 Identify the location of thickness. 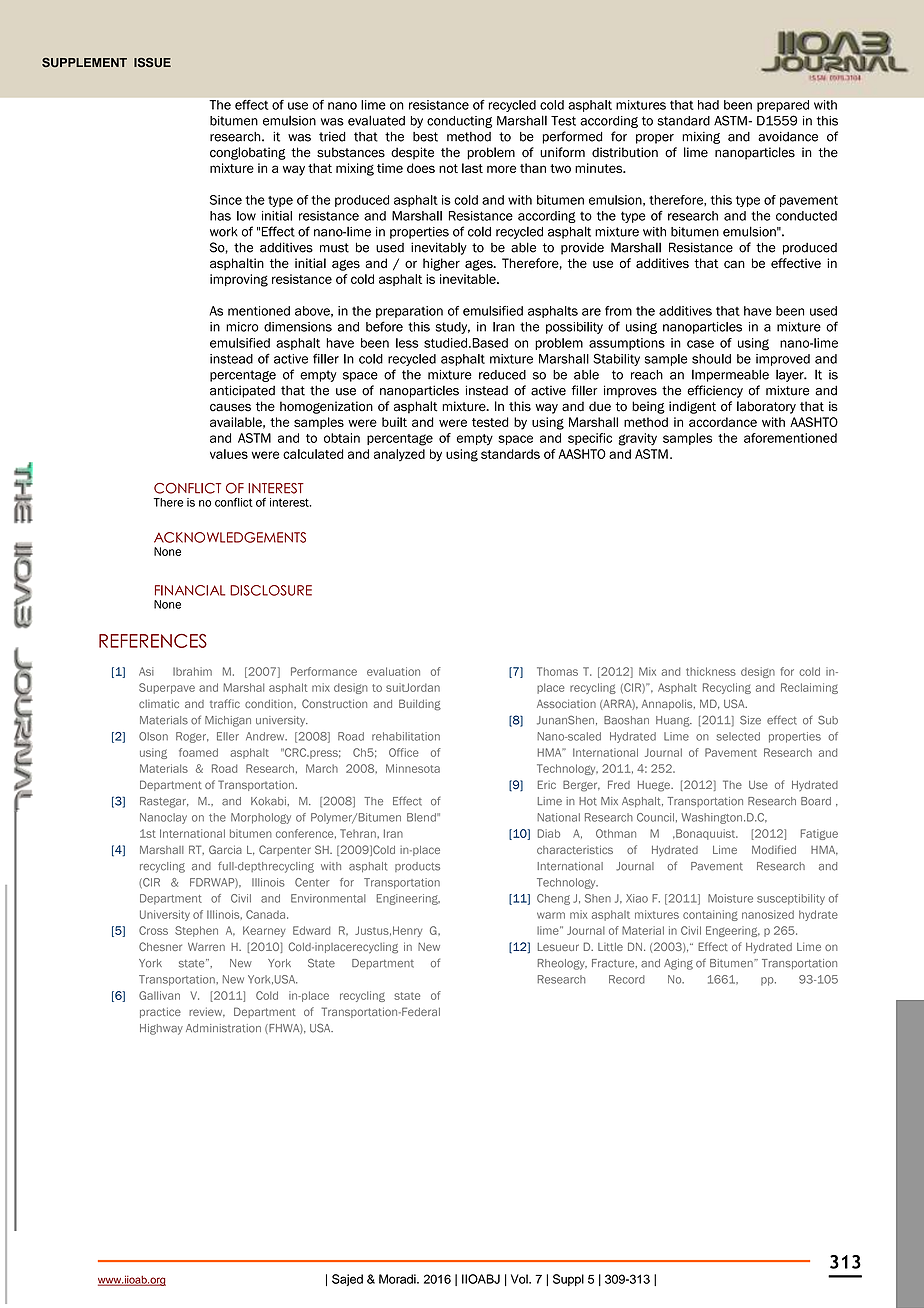
(711, 671).
